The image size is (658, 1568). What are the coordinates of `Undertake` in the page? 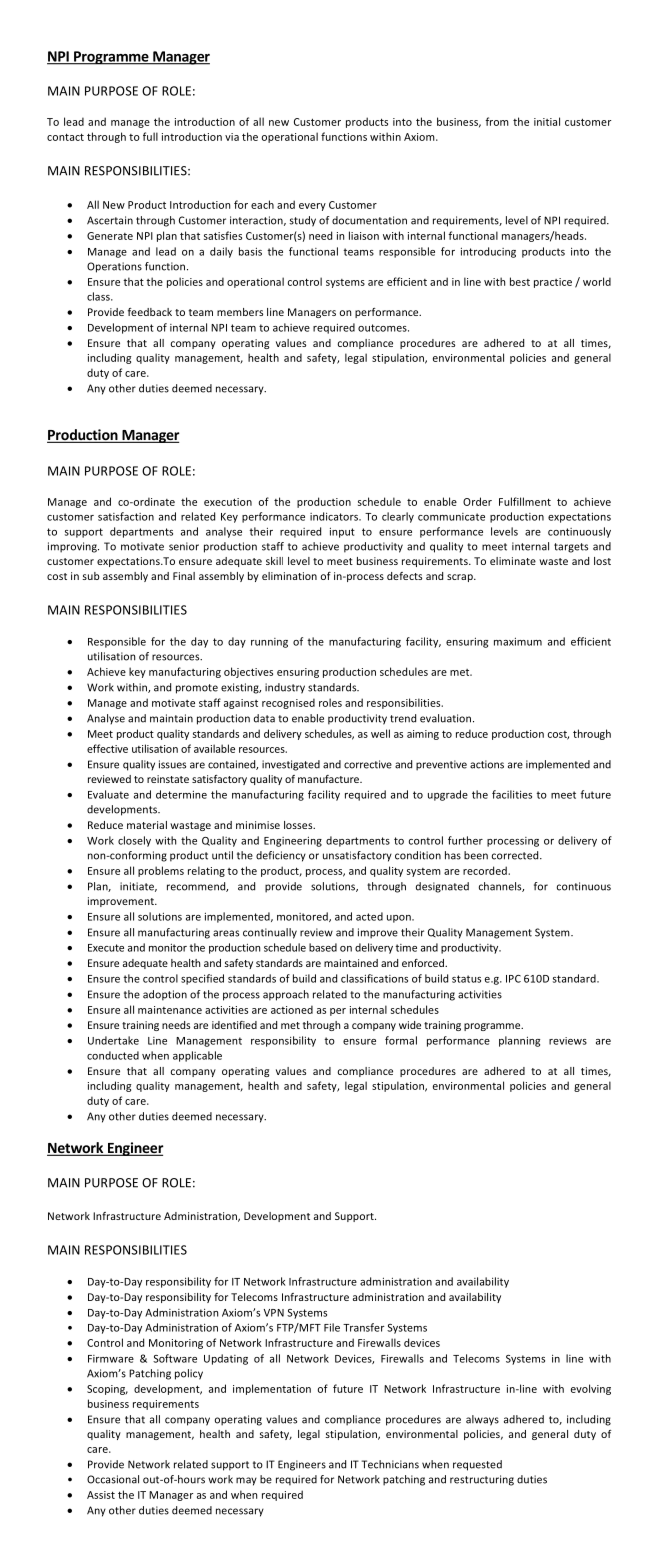 It's located at (113, 1040).
